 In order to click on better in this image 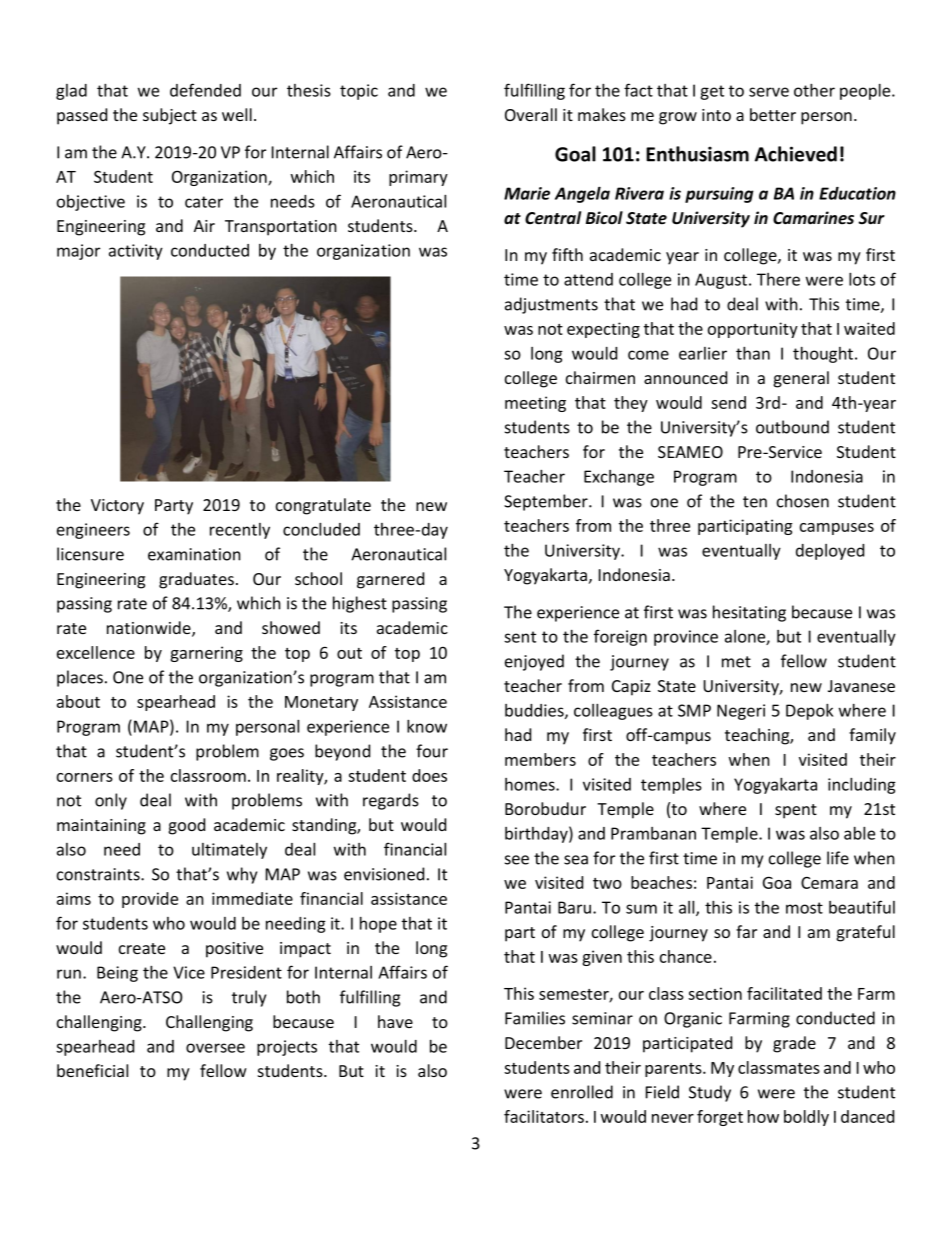, I will do `click(773, 114)`.
